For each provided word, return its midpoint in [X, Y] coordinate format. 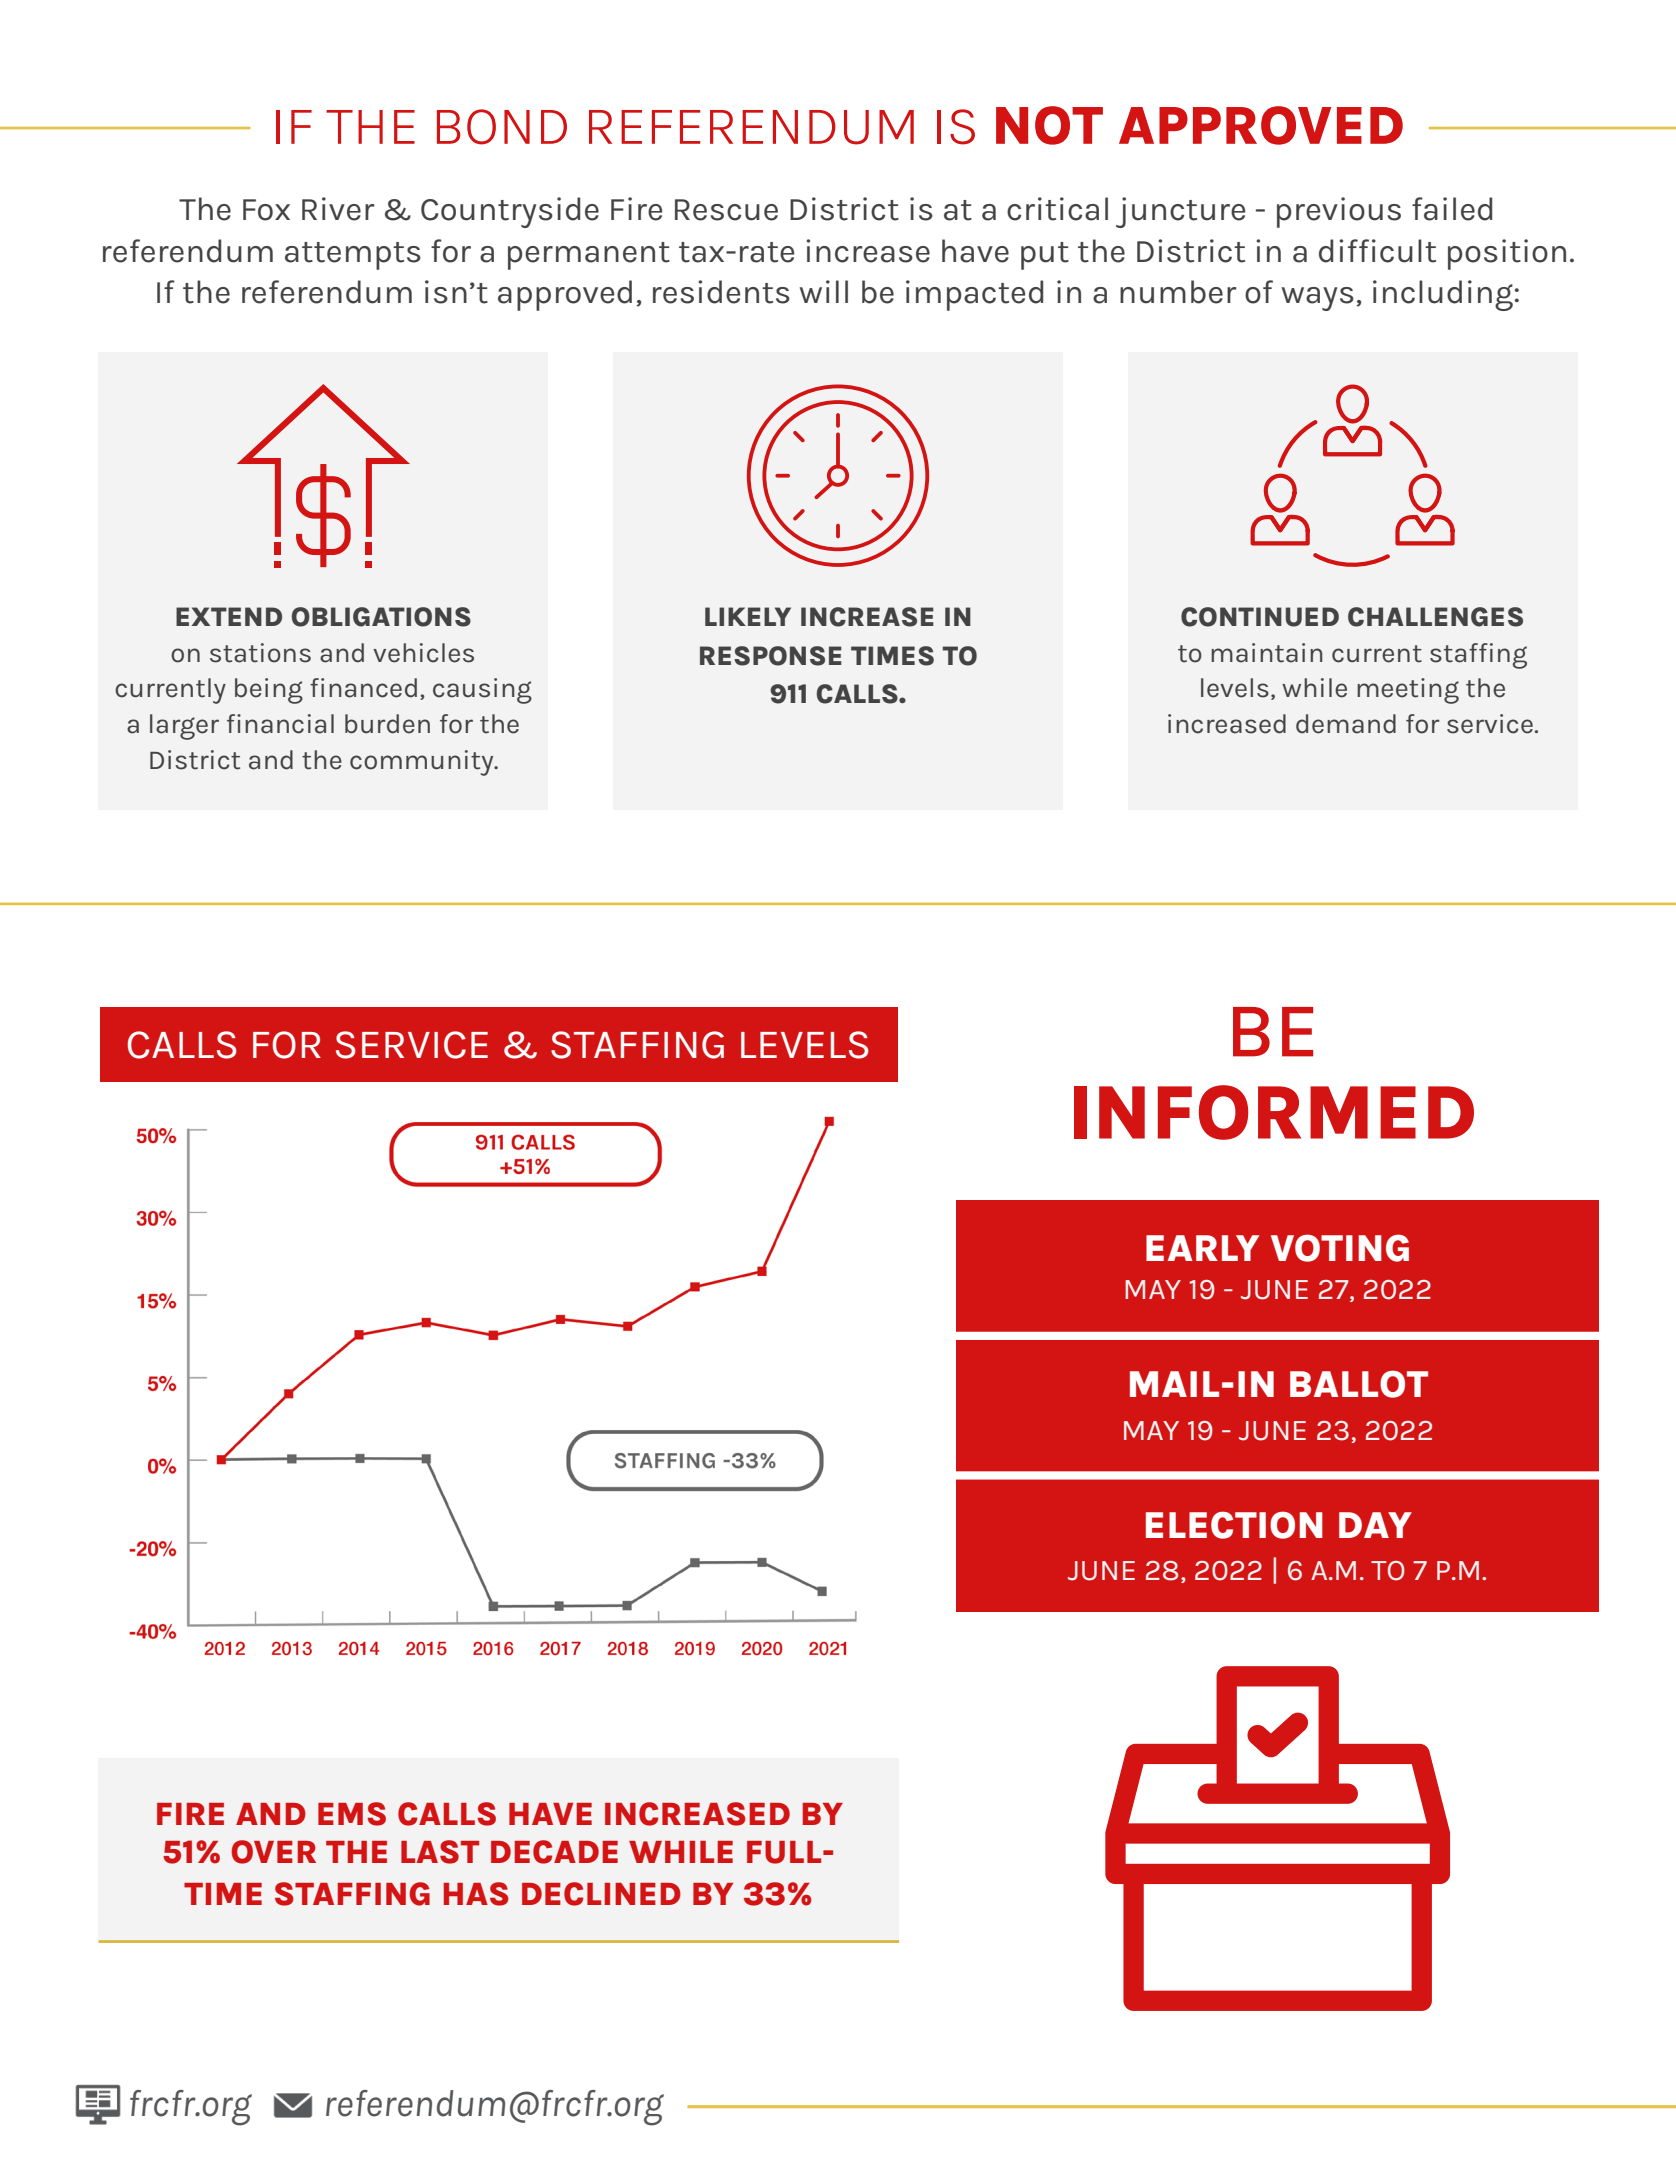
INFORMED [1274, 1112]
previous [1339, 212]
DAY [1375, 1525]
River [338, 209]
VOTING [1340, 1248]
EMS [352, 1814]
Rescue [726, 210]
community [423, 763]
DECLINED [601, 1894]
